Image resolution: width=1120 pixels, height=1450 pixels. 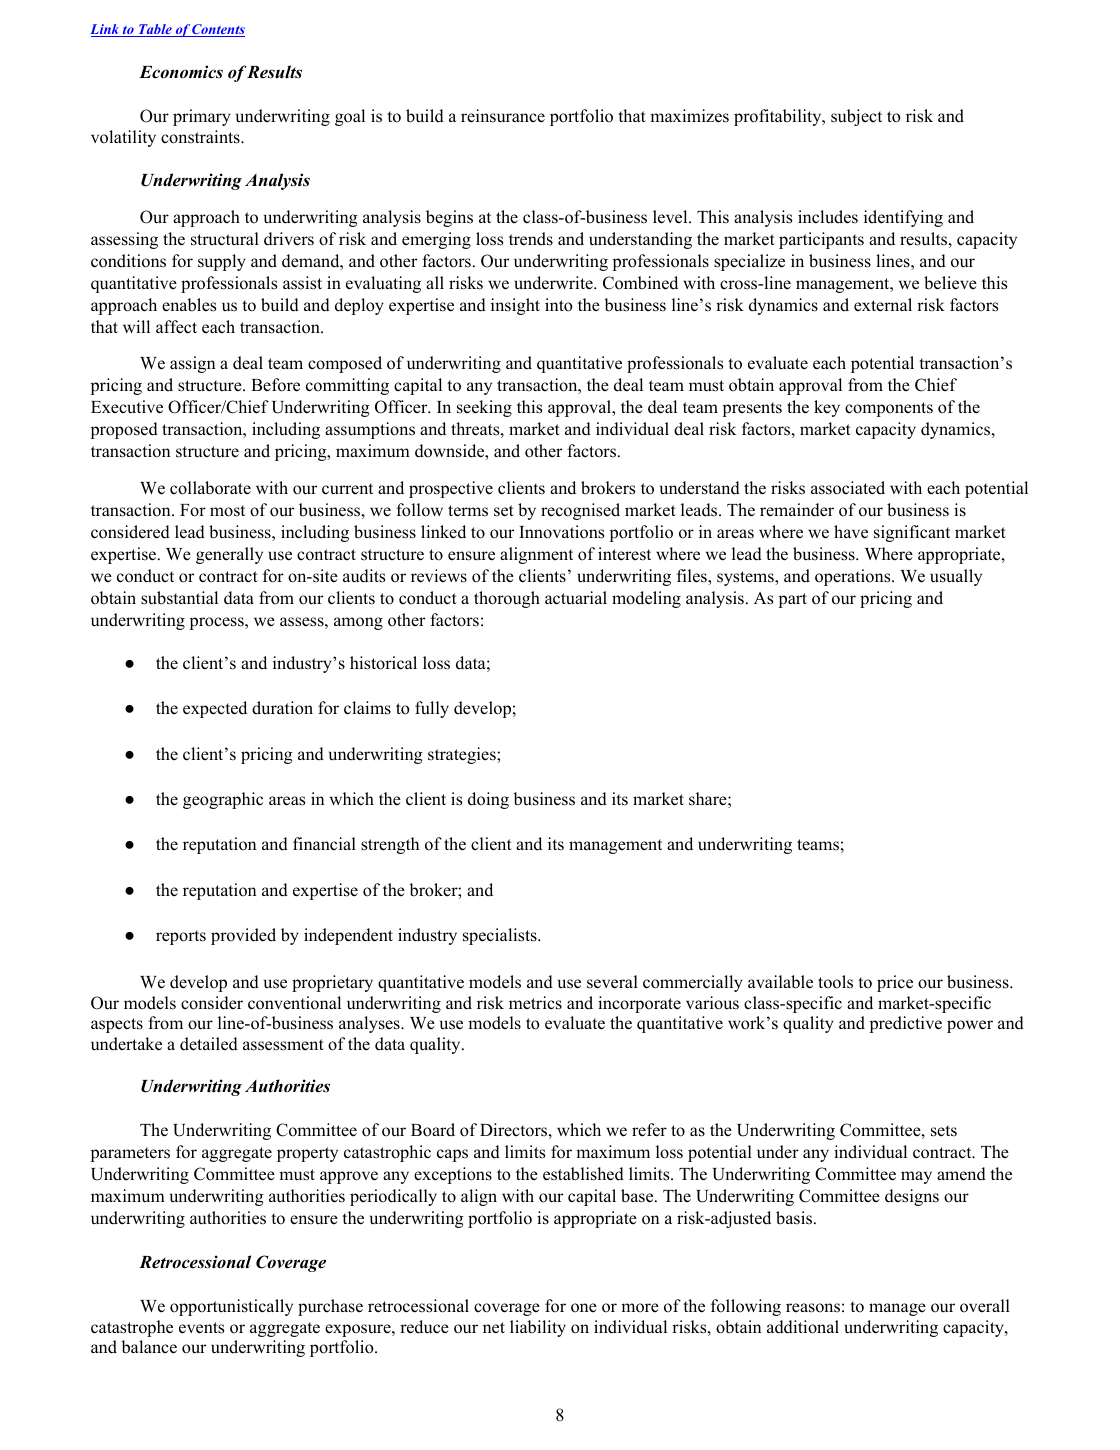 I want to click on Economics, so click(x=181, y=72).
